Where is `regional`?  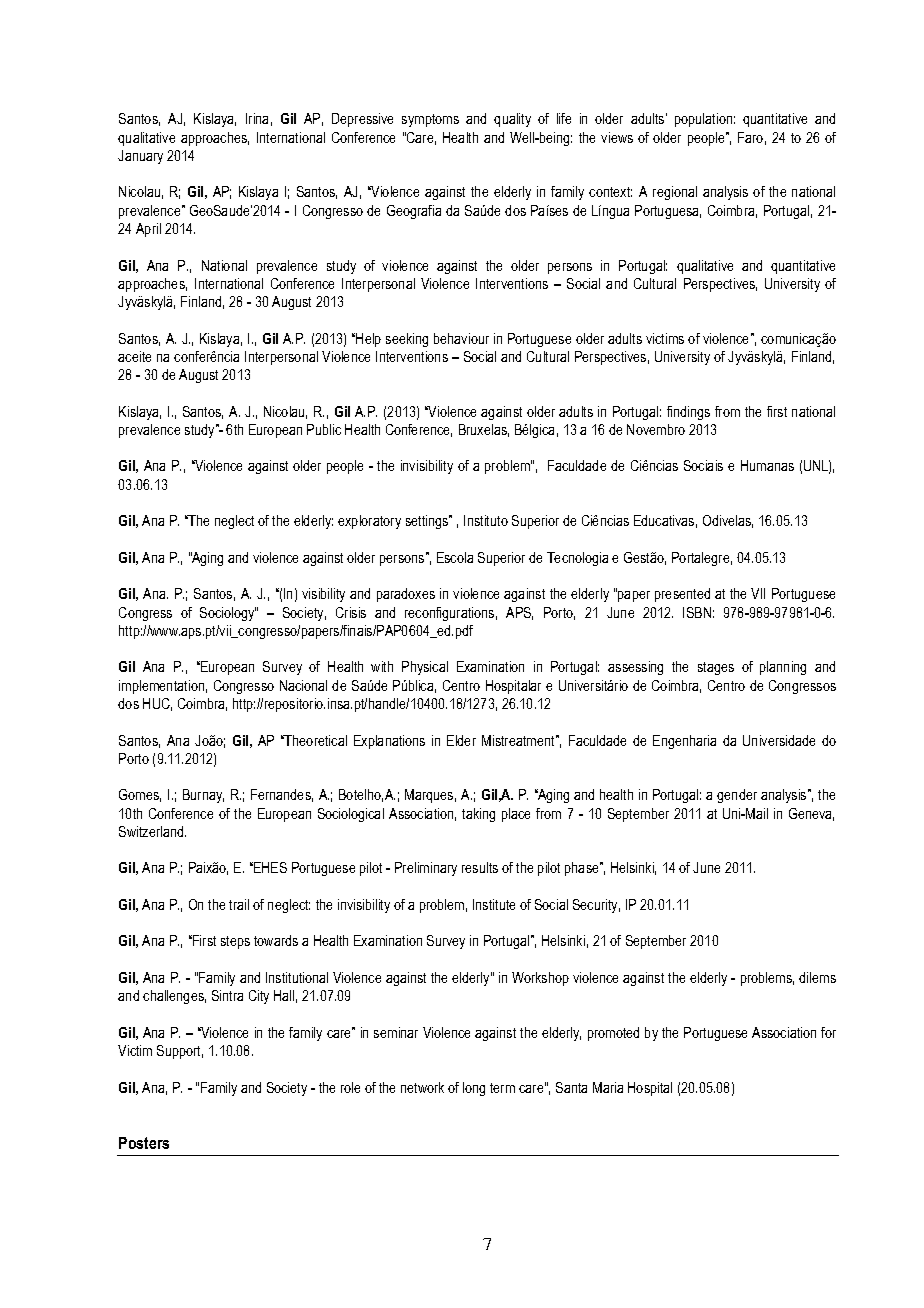
regional is located at coordinates (675, 193).
